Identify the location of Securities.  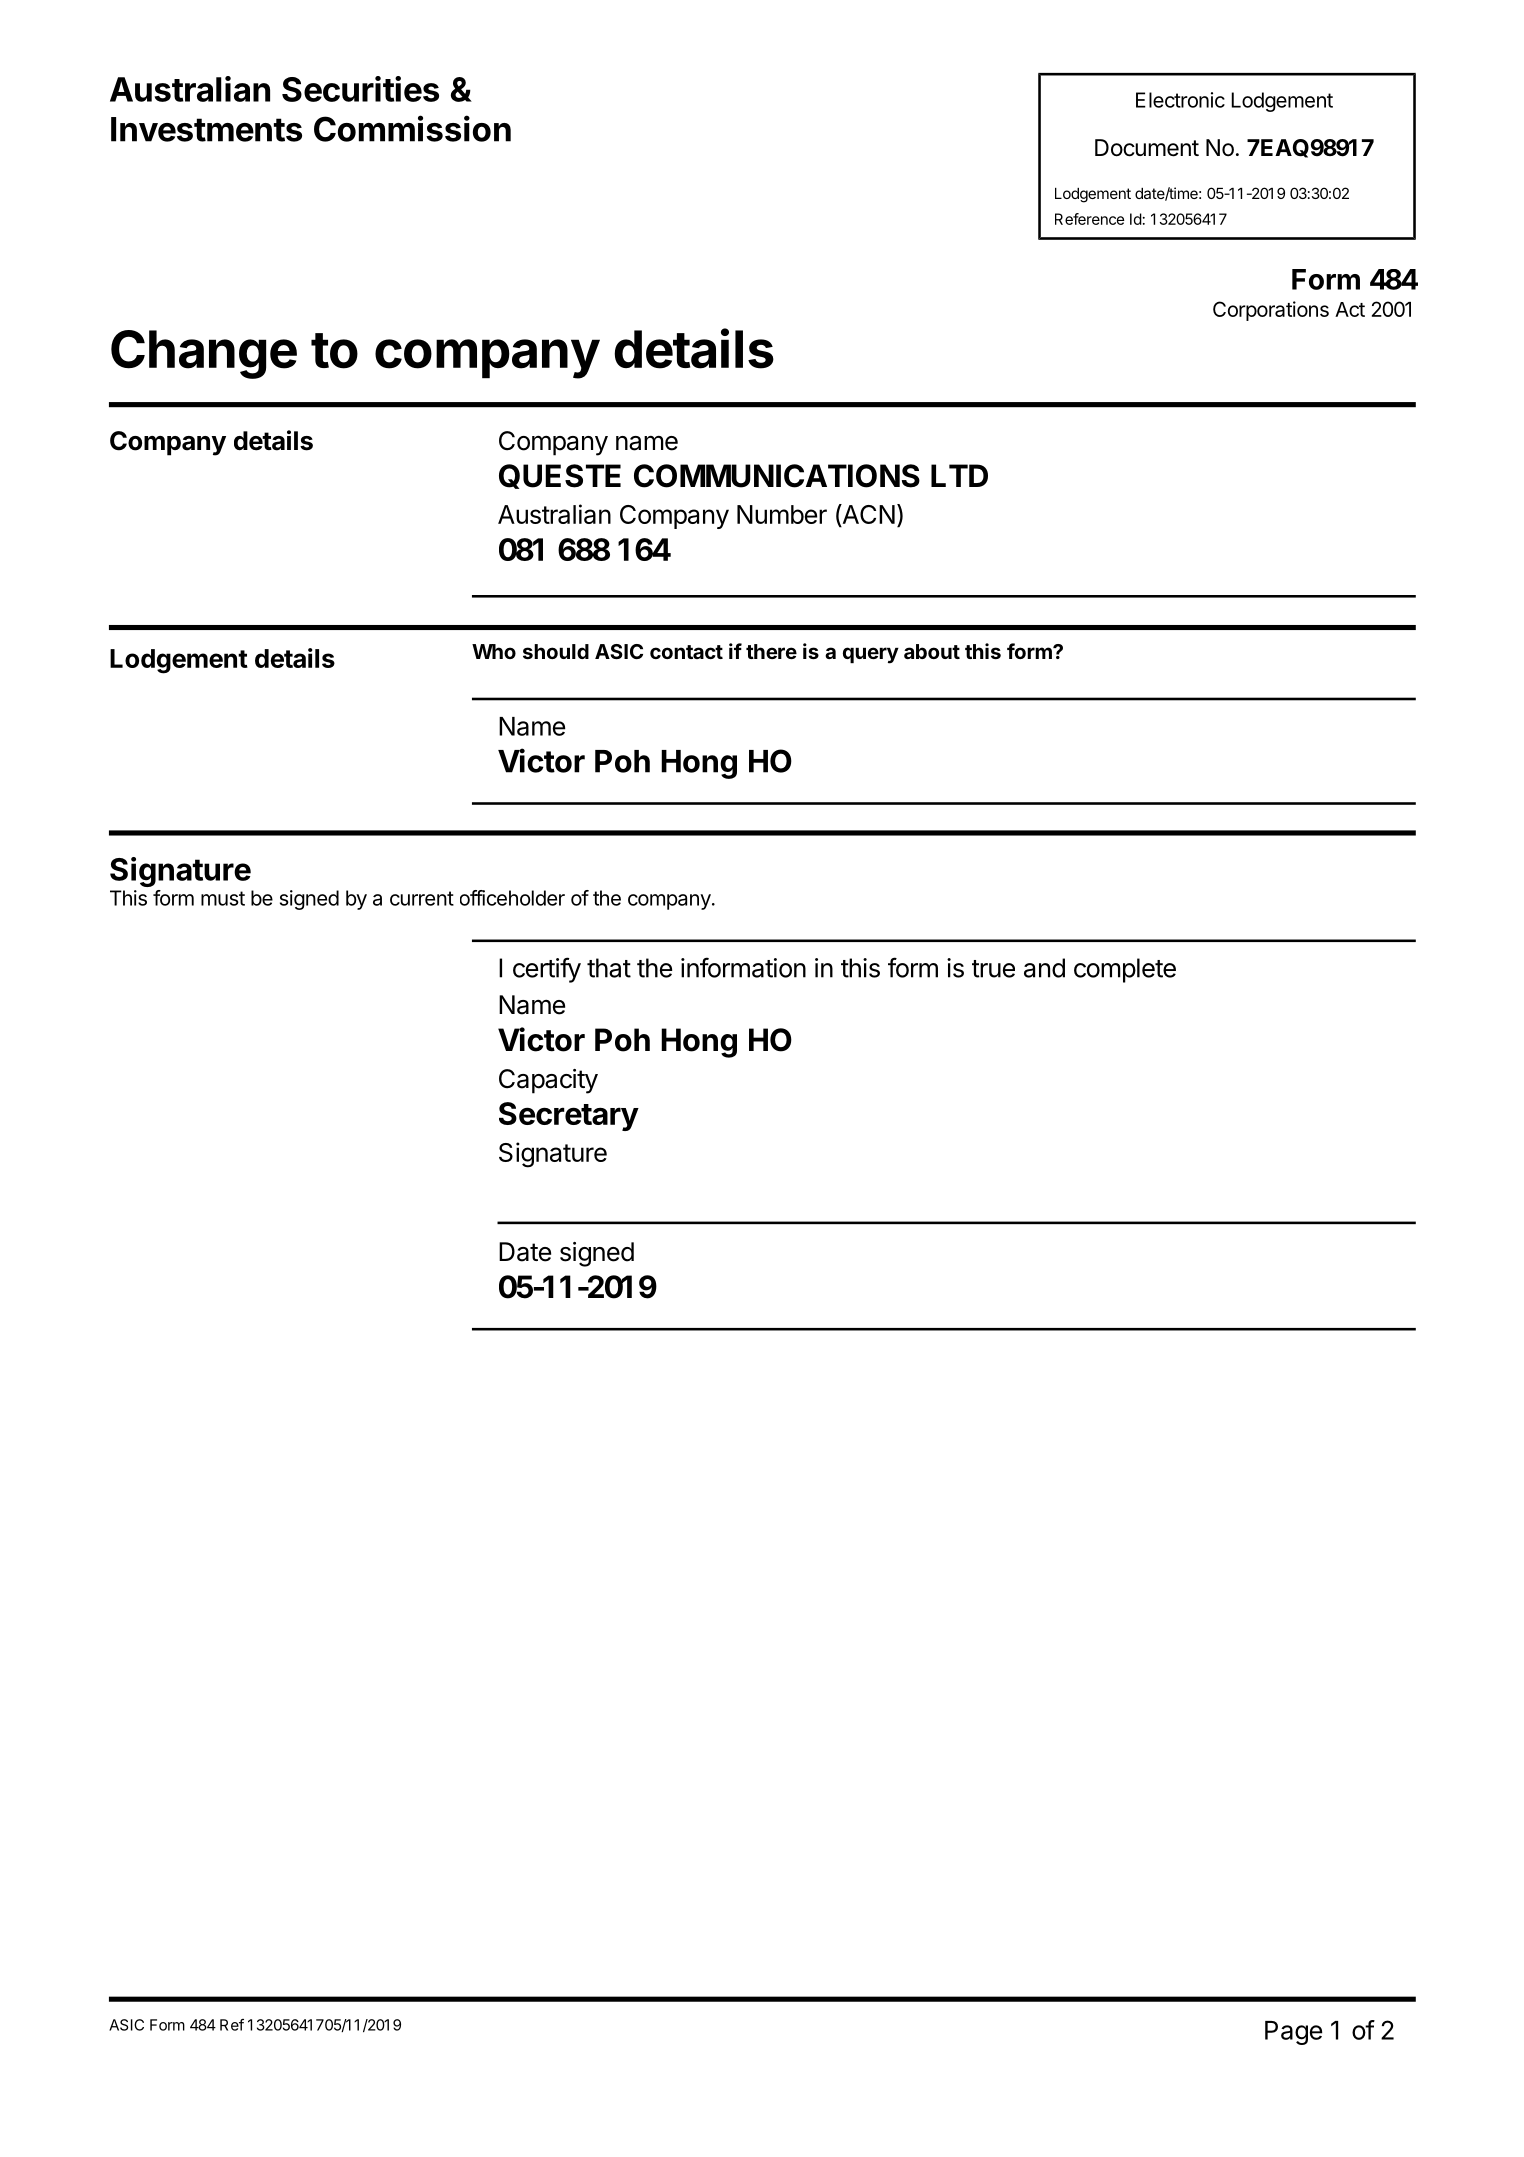
(360, 89).
